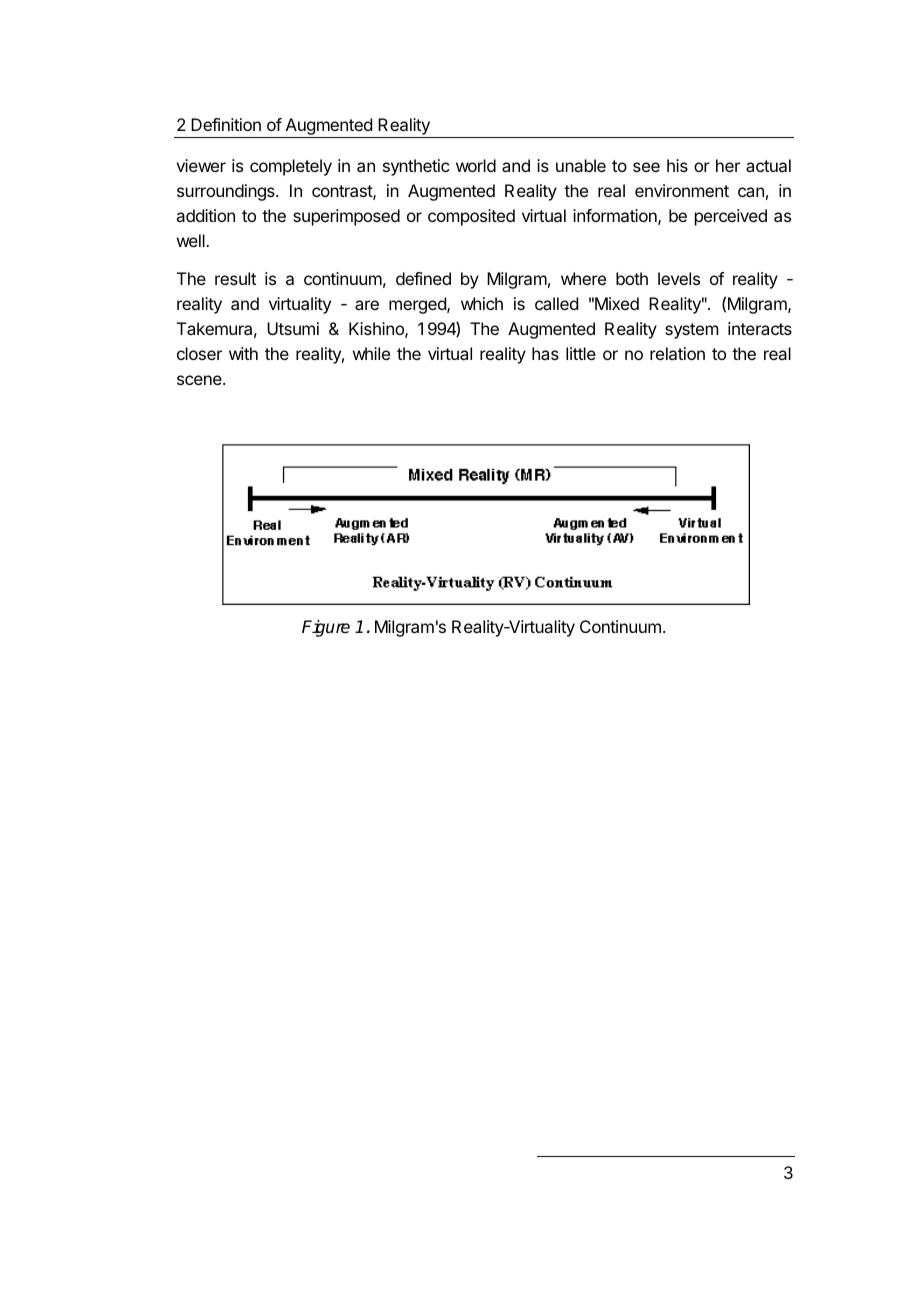 The image size is (924, 1307). I want to click on has, so click(545, 353).
